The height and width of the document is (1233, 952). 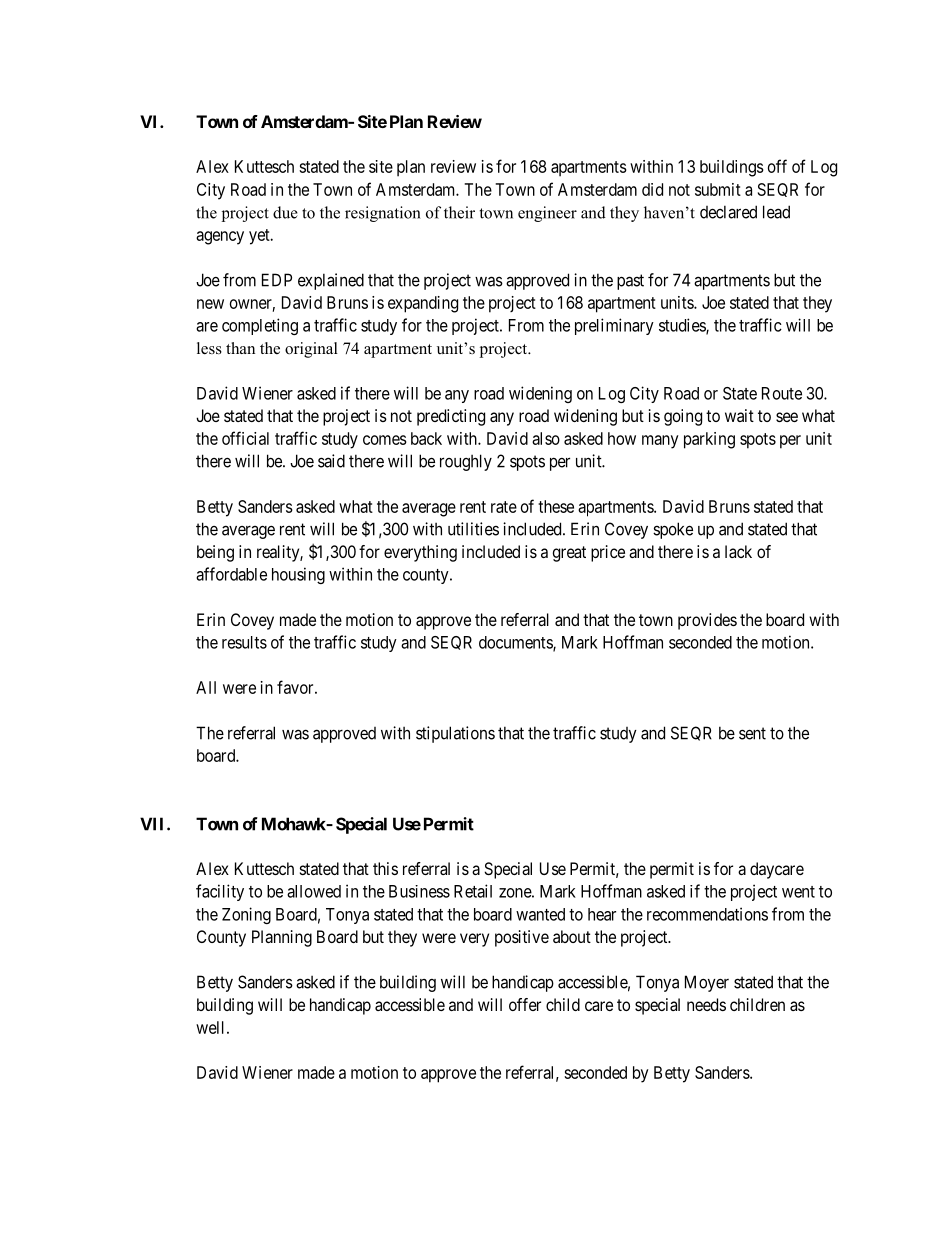 I want to click on Zoning, so click(x=246, y=915).
